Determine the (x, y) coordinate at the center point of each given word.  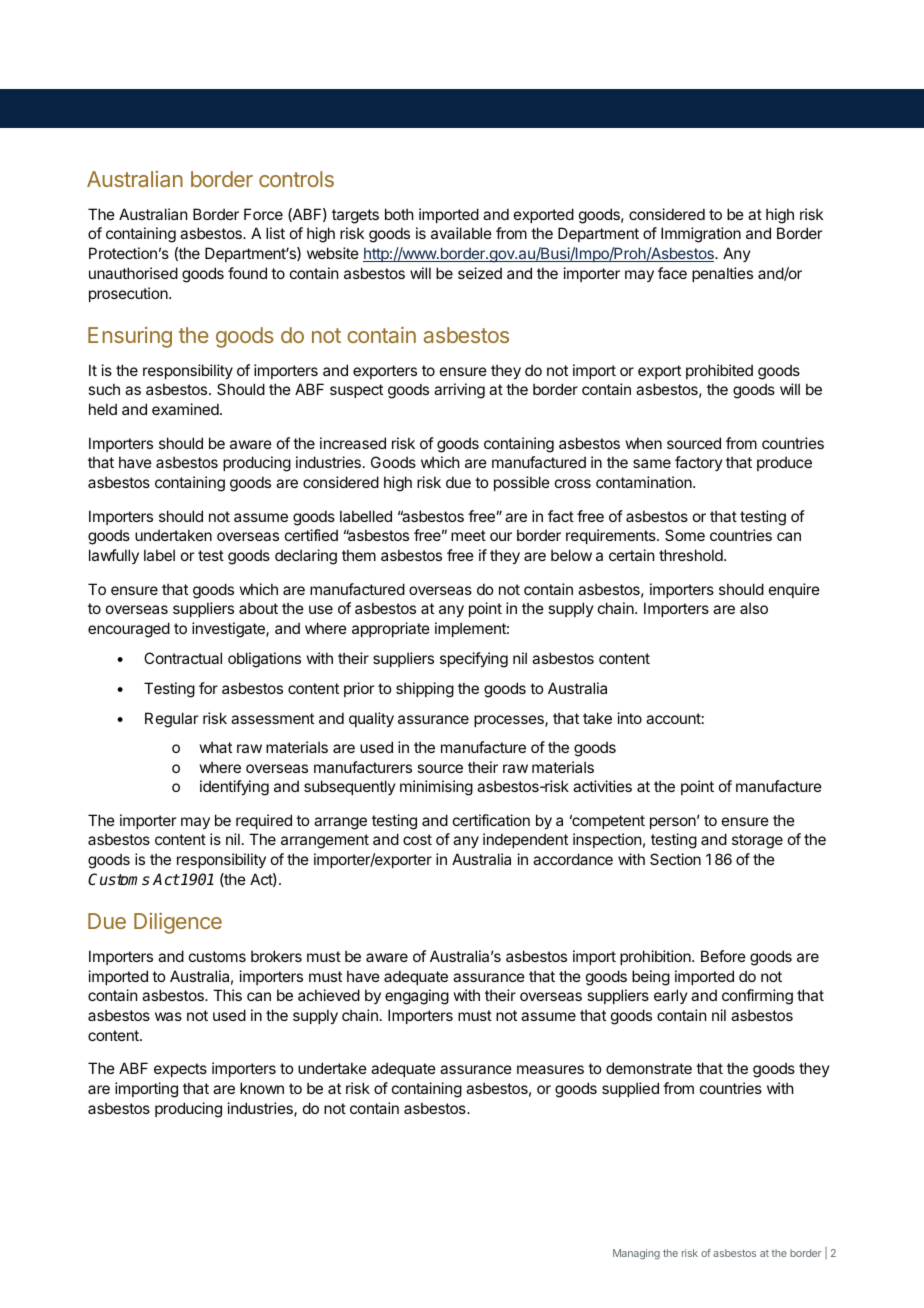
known (262, 1088)
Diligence (178, 923)
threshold (692, 555)
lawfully (114, 556)
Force (263, 214)
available (461, 233)
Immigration (701, 235)
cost (417, 839)
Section (675, 859)
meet (468, 535)
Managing (636, 1254)
